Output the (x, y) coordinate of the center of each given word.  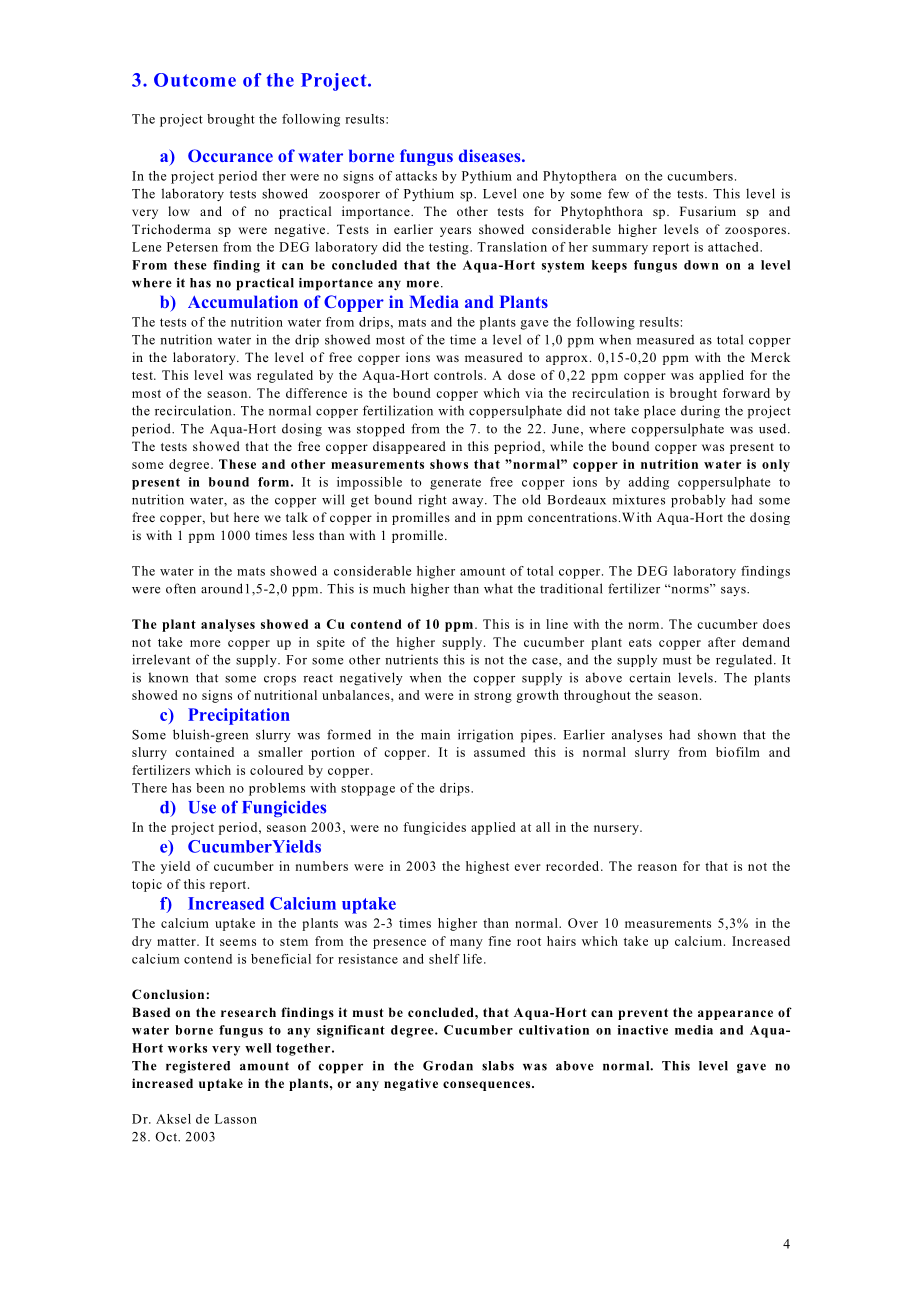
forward (746, 393)
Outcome (195, 80)
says (734, 591)
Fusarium (708, 211)
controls (459, 375)
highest (487, 867)
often (181, 588)
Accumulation (243, 301)
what (498, 588)
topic (147, 885)
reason (657, 867)
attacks (416, 176)
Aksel (173, 1119)
